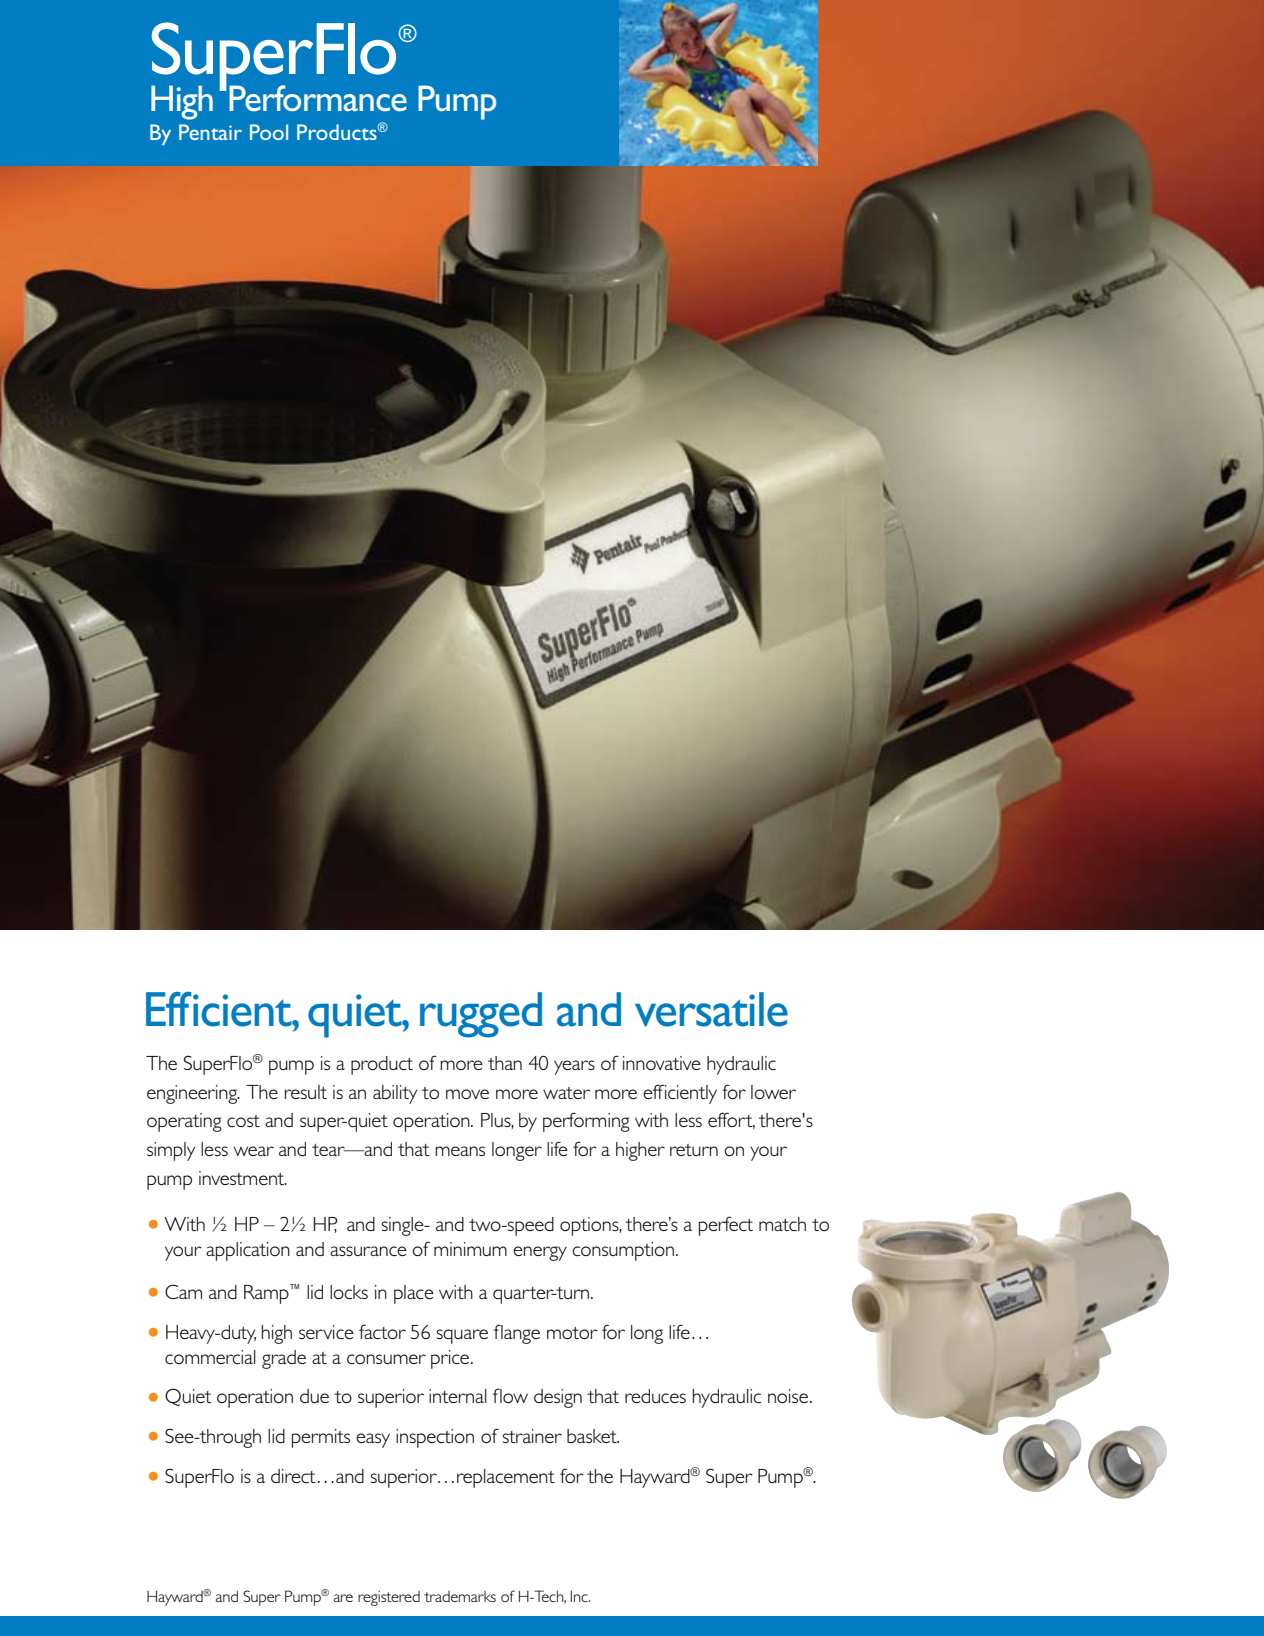  Describe the element at coordinates (773, 1092) in the document. I see `lower` at that location.
